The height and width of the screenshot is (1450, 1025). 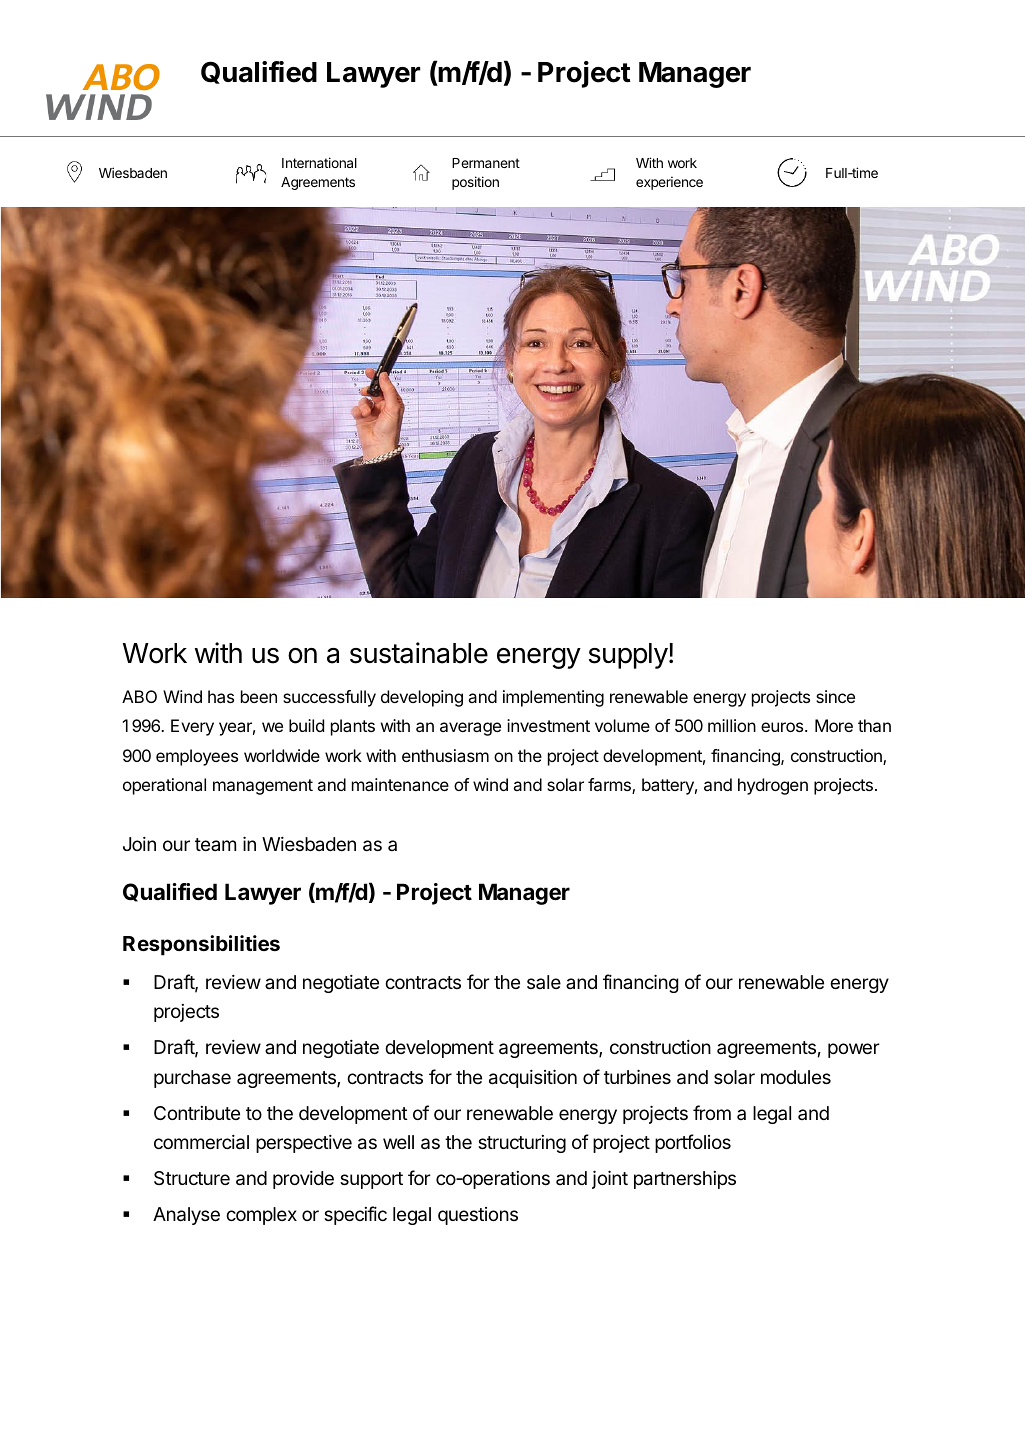 What do you see at coordinates (419, 653) in the screenshot?
I see `sustainable` at bounding box center [419, 653].
